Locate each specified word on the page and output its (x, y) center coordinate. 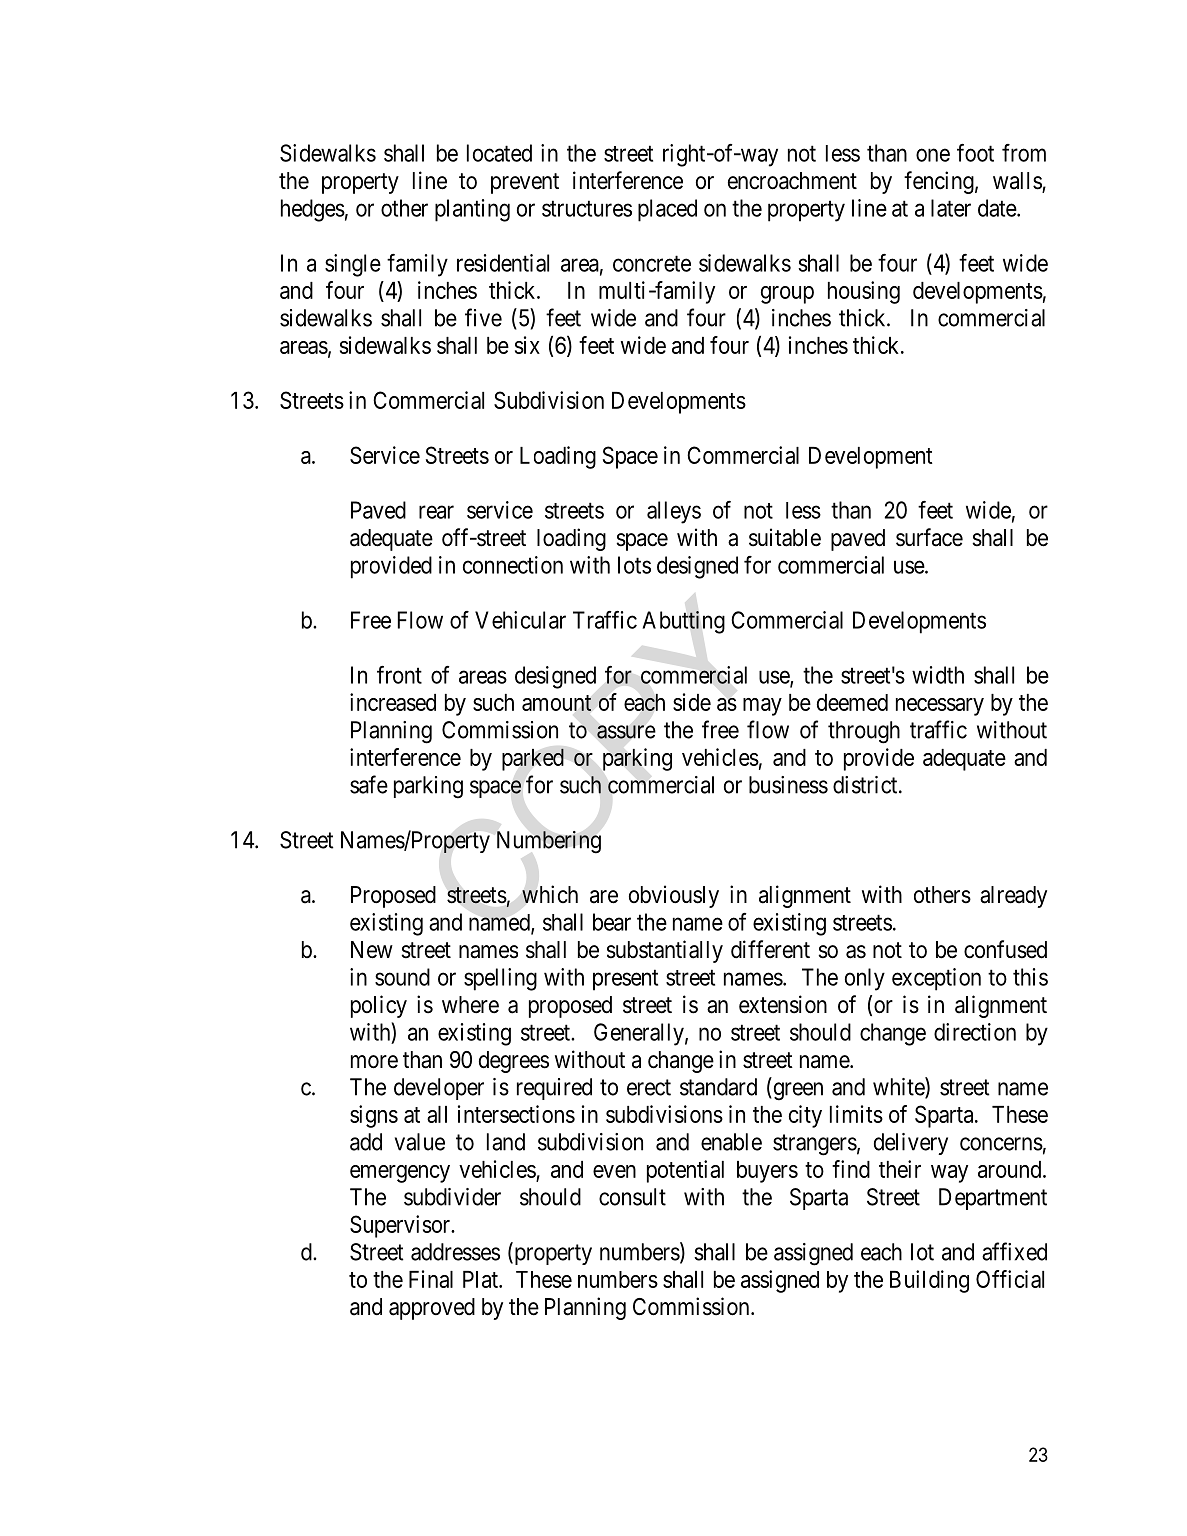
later (951, 208)
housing (864, 292)
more (374, 1062)
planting (472, 210)
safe (369, 784)
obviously (674, 896)
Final (431, 1279)
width (938, 675)
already (1013, 897)
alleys (674, 512)
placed (667, 210)
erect (649, 1087)
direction (975, 1032)
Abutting (683, 622)
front (399, 675)
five (483, 317)
